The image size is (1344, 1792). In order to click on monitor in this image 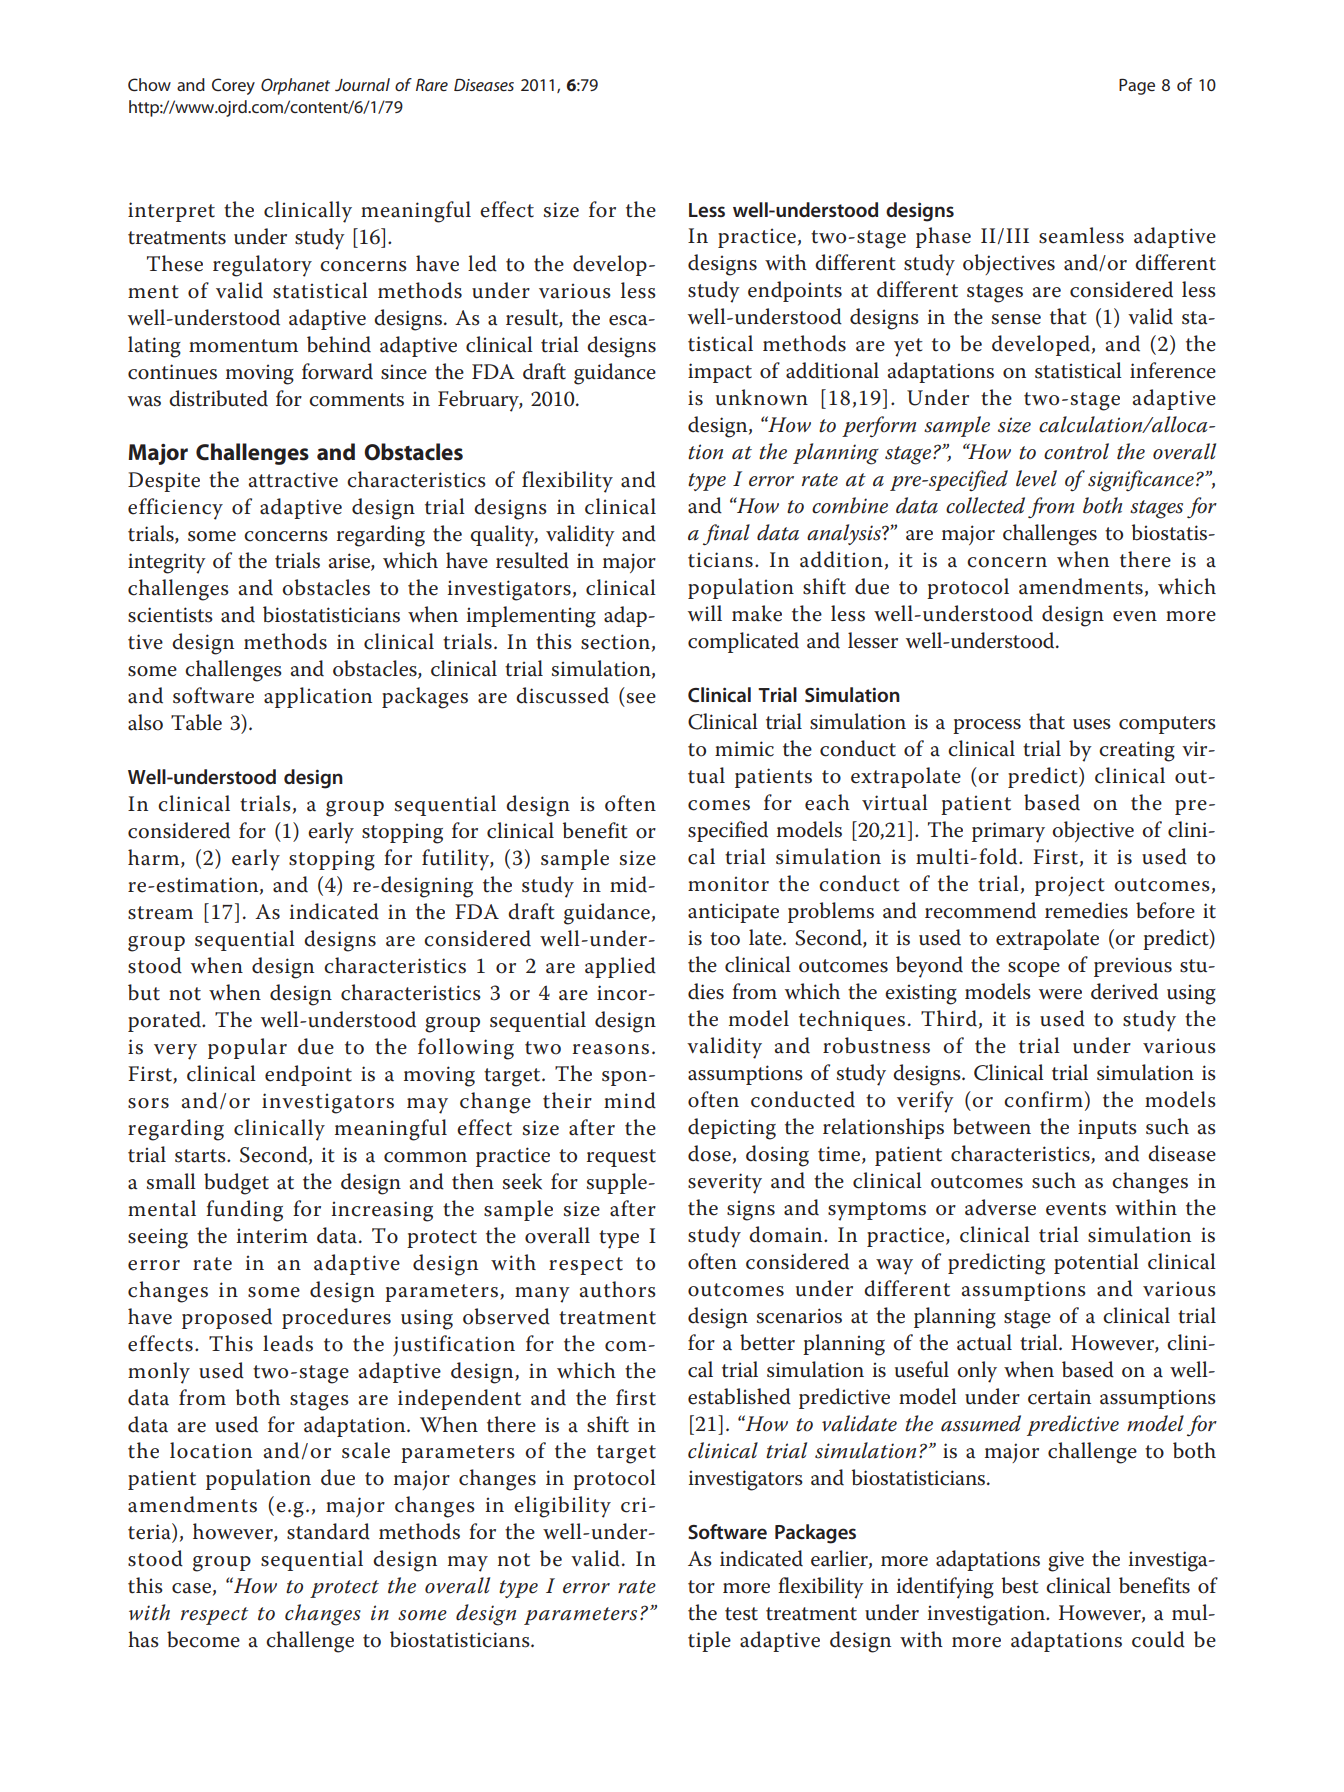, I will do `click(728, 884)`.
